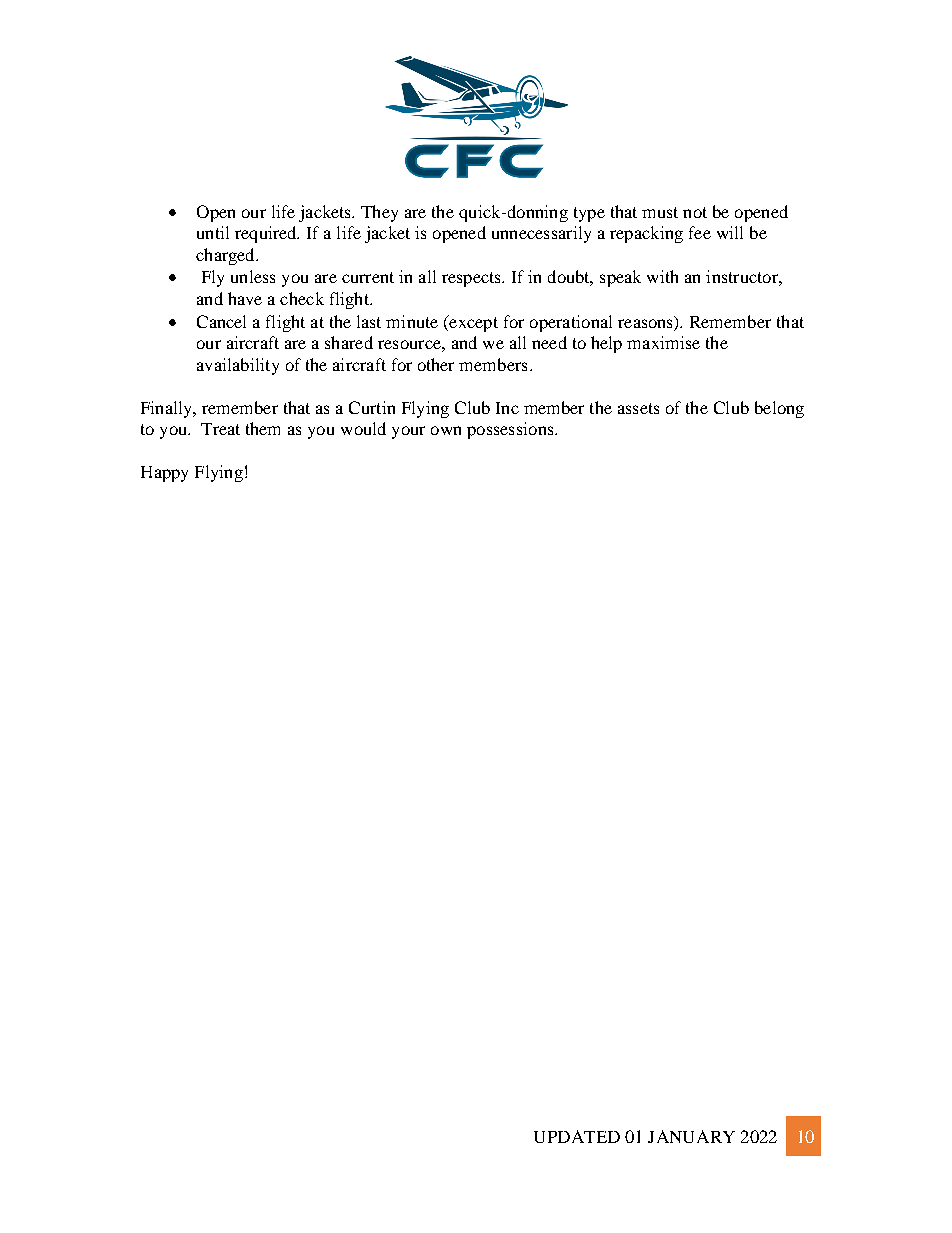 The width and height of the screenshot is (952, 1233). What do you see at coordinates (446, 430) in the screenshot?
I see `own` at bounding box center [446, 430].
